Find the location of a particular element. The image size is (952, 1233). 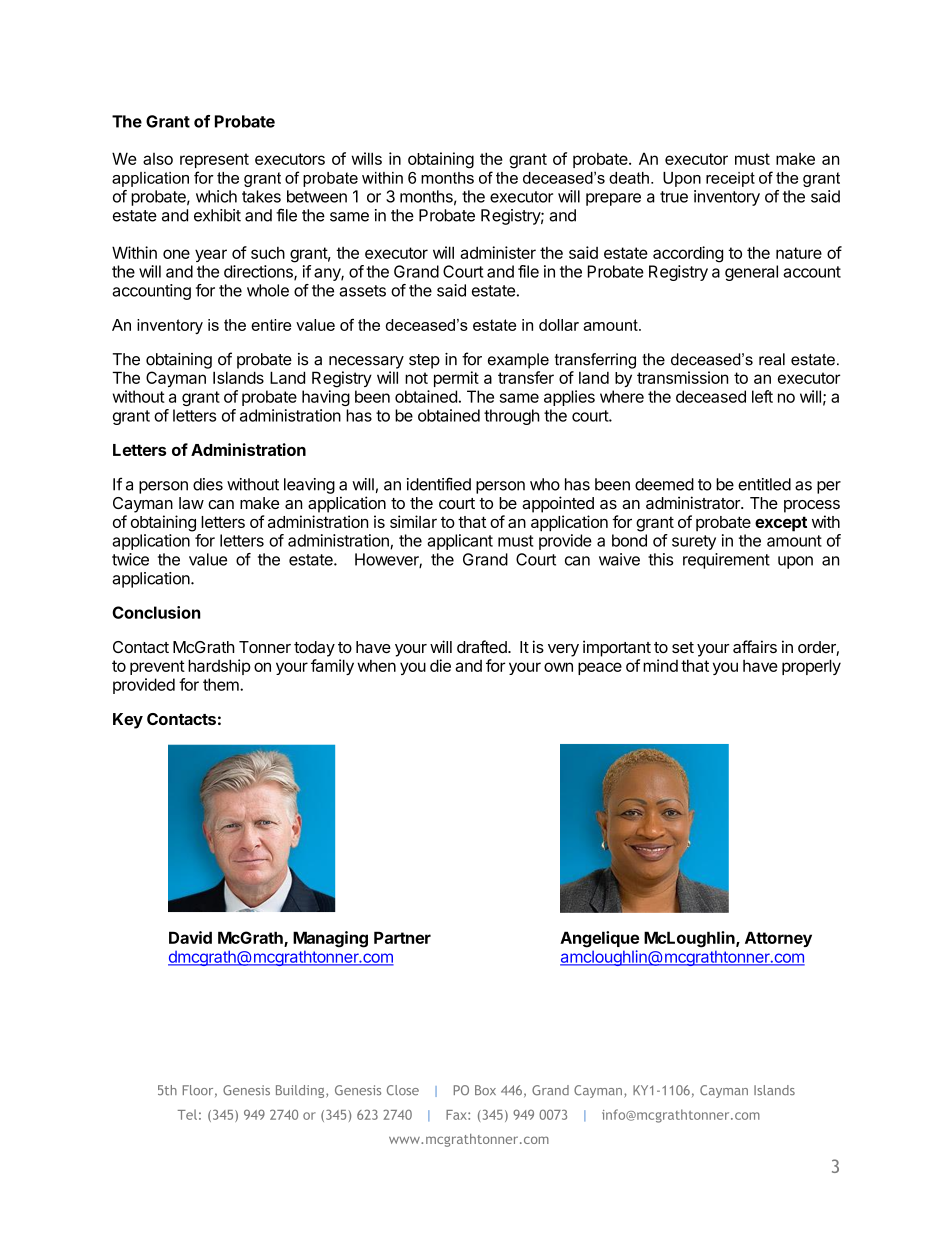

Key is located at coordinates (128, 721).
